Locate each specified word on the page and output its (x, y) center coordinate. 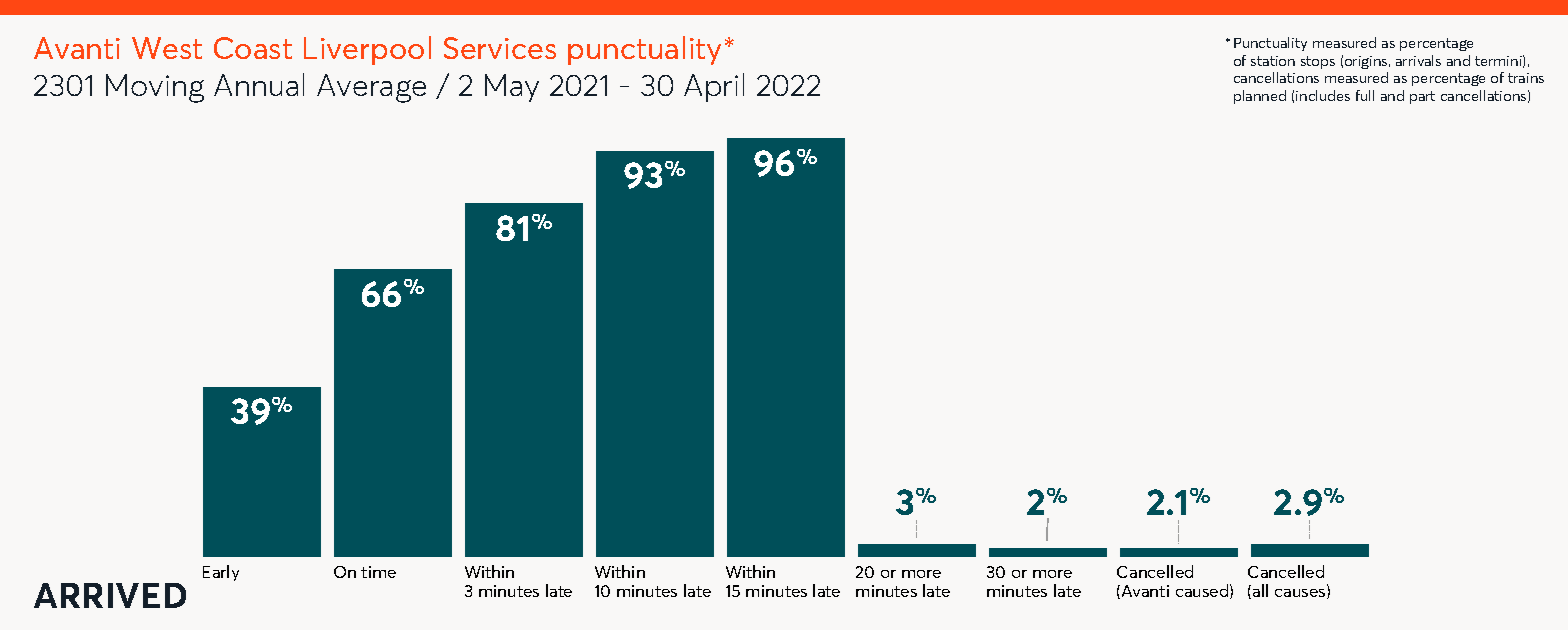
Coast (253, 48)
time (378, 572)
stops (1318, 62)
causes (1301, 594)
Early (221, 573)
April (714, 87)
